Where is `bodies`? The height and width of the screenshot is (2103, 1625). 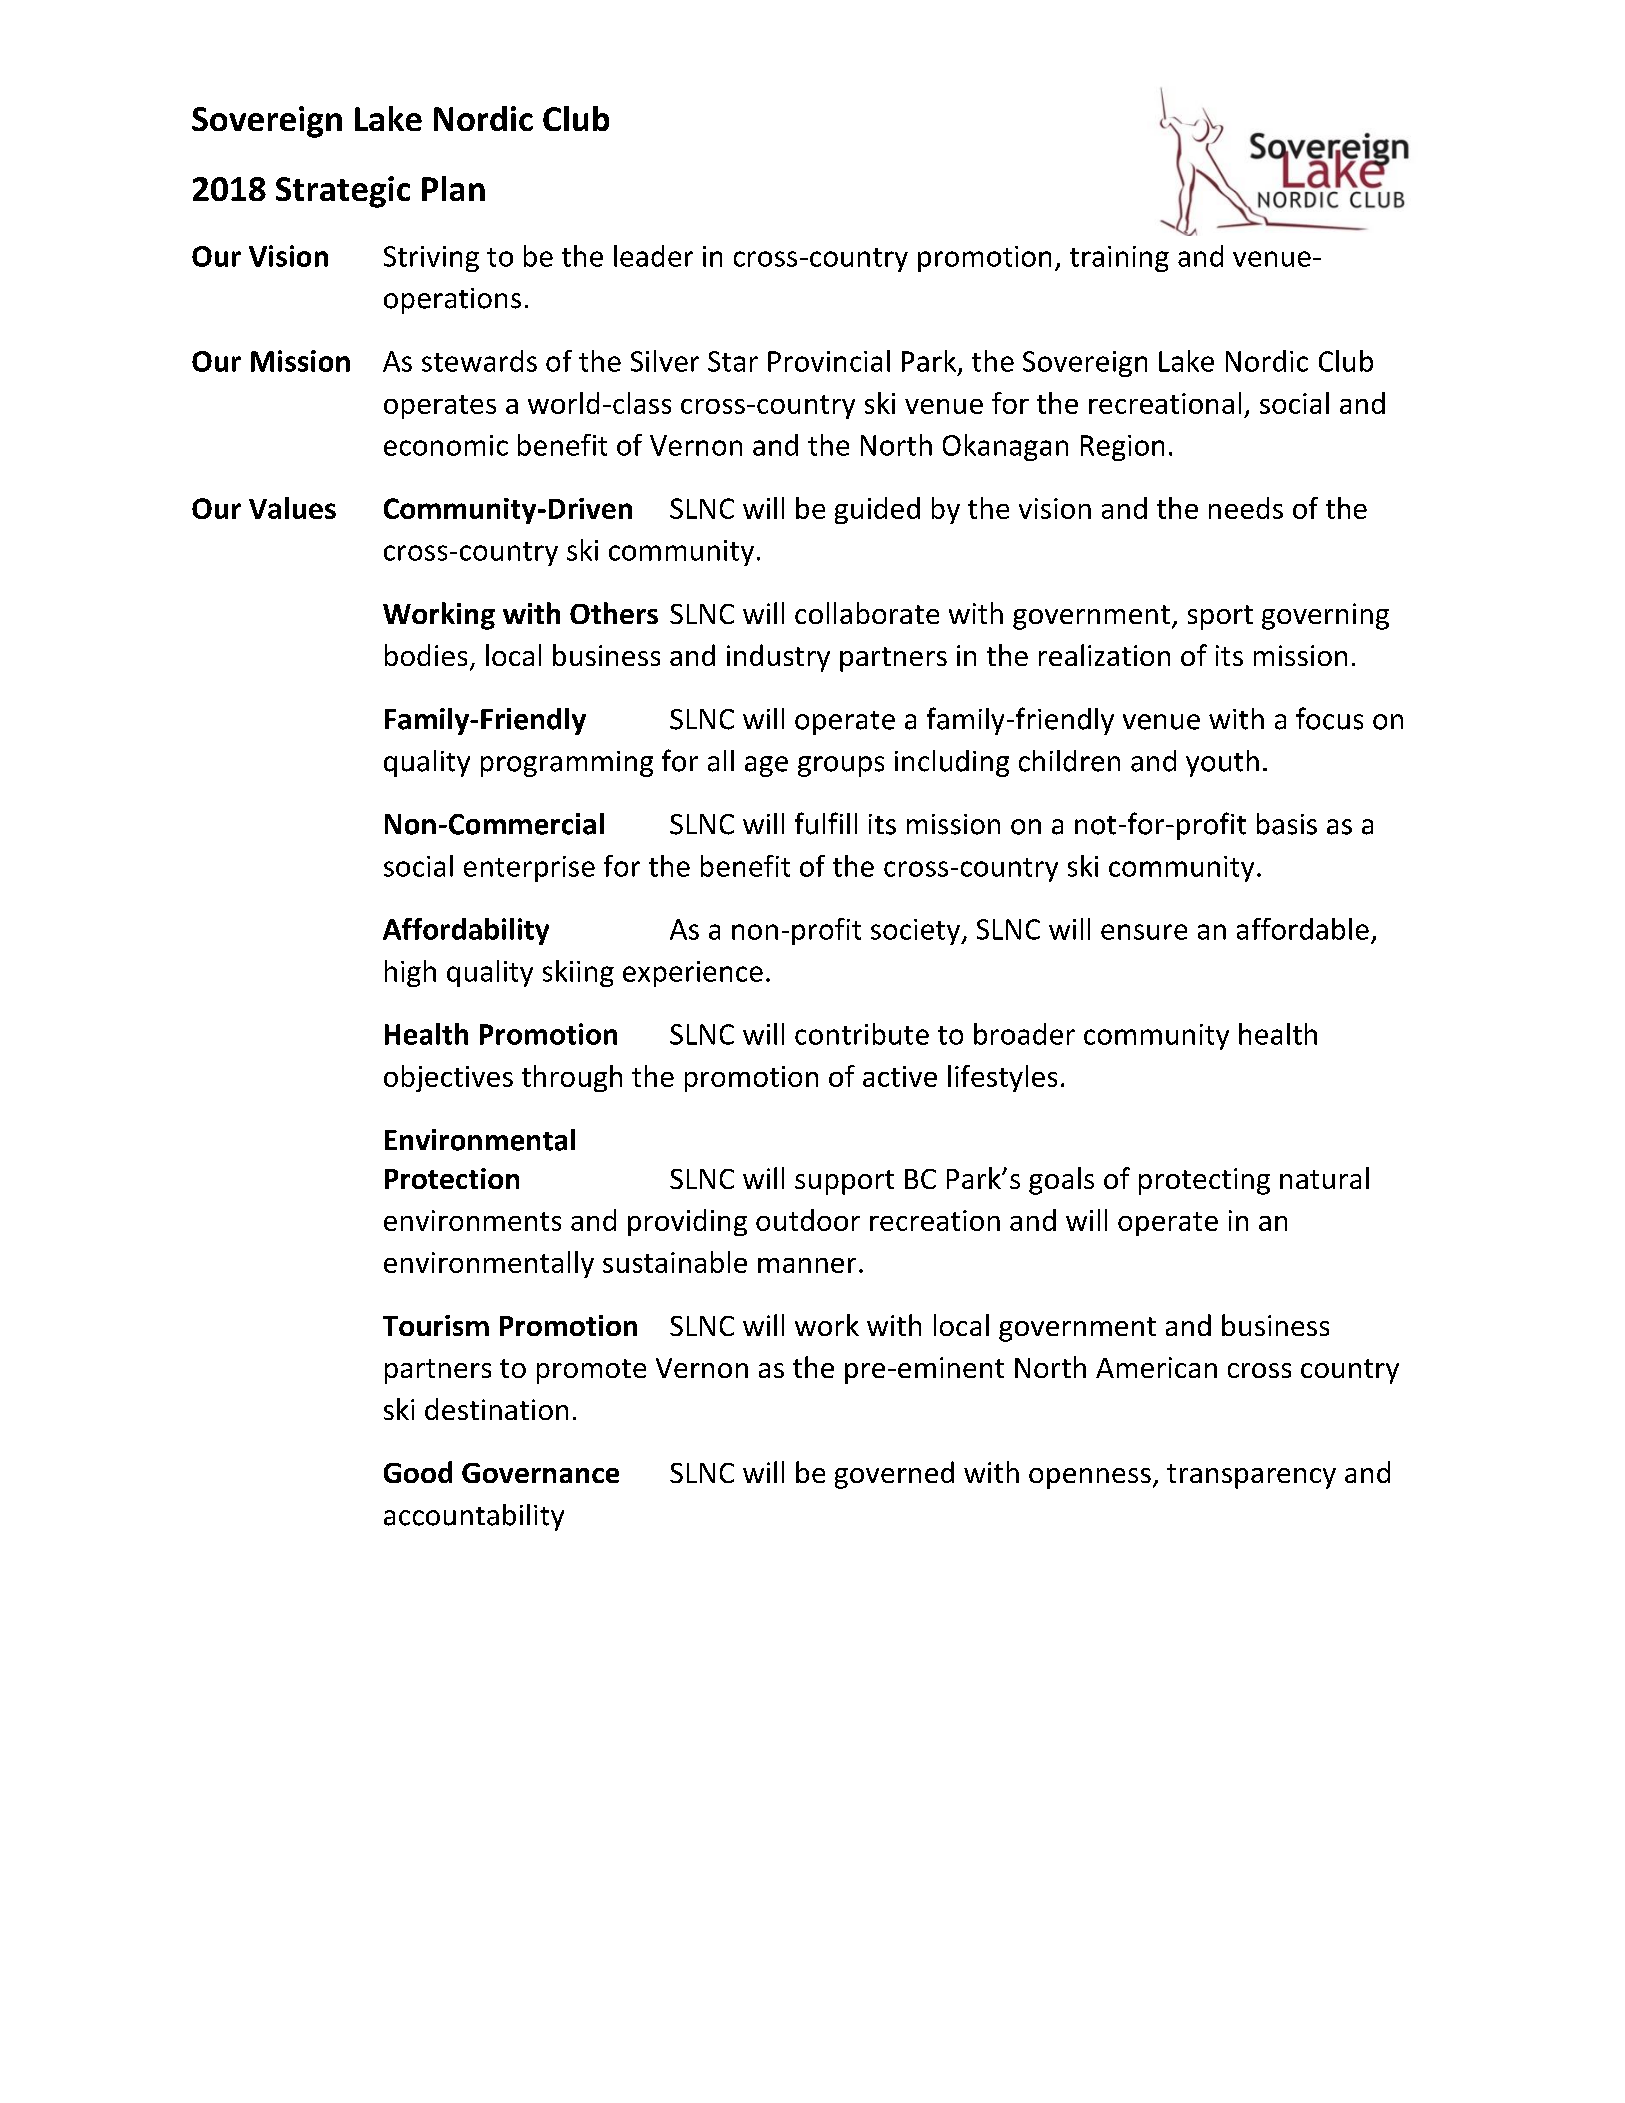
bodies is located at coordinates (426, 655).
